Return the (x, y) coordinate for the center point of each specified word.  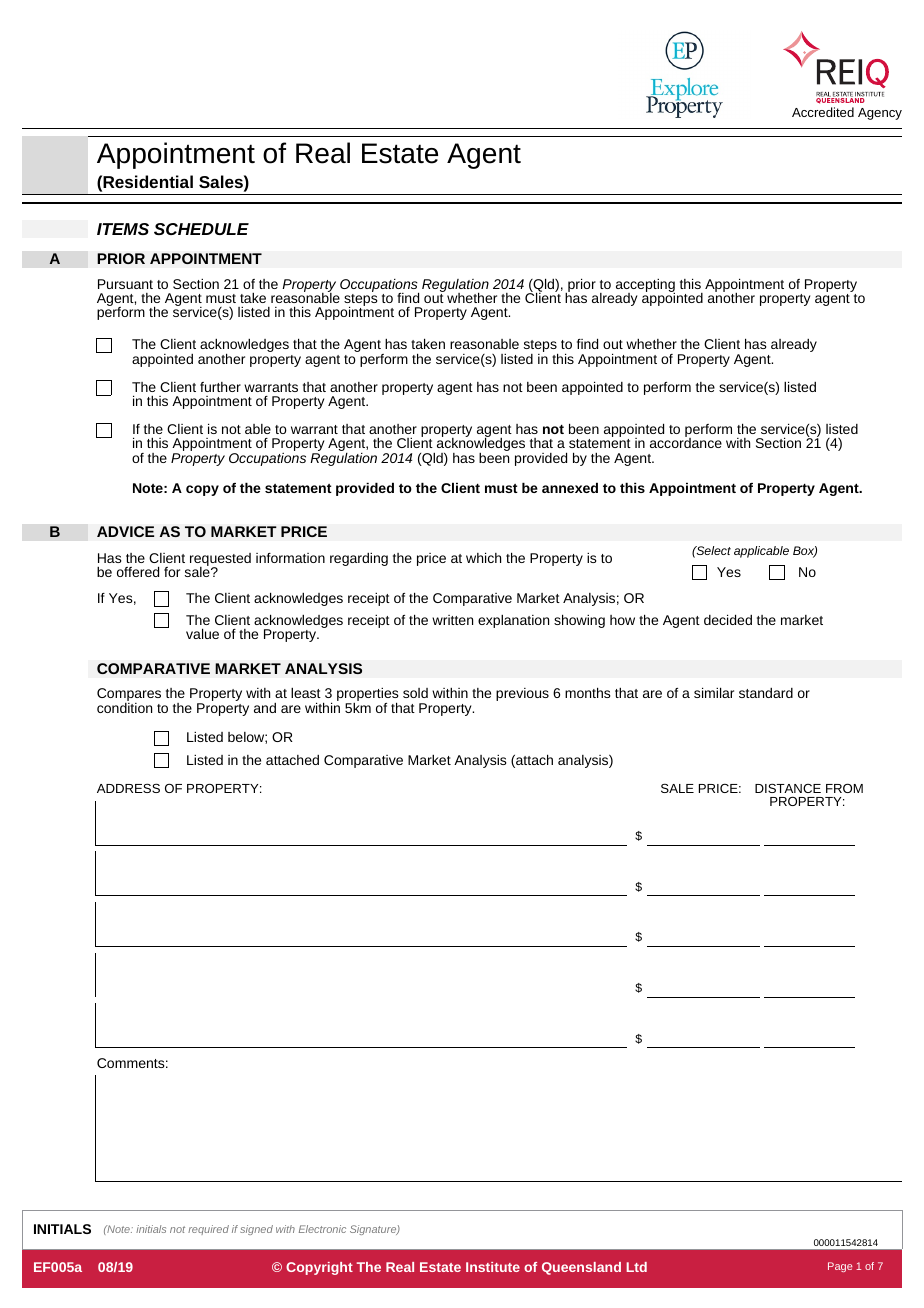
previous (522, 694)
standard (766, 693)
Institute (493, 1267)
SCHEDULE (201, 229)
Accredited (823, 112)
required (208, 1230)
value (202, 633)
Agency (880, 114)
